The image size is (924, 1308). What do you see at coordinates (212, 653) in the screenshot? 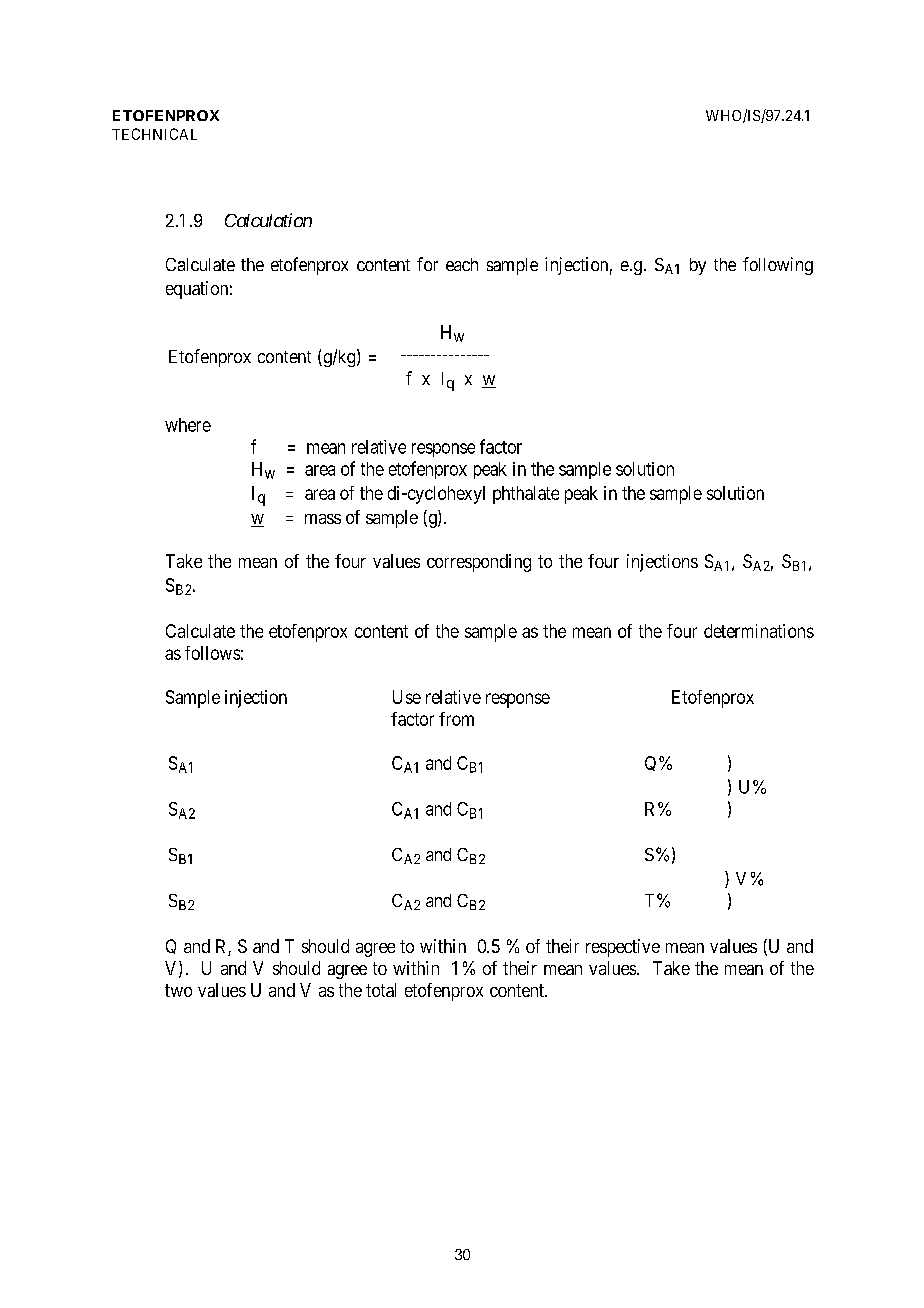
I see `follows` at bounding box center [212, 653].
